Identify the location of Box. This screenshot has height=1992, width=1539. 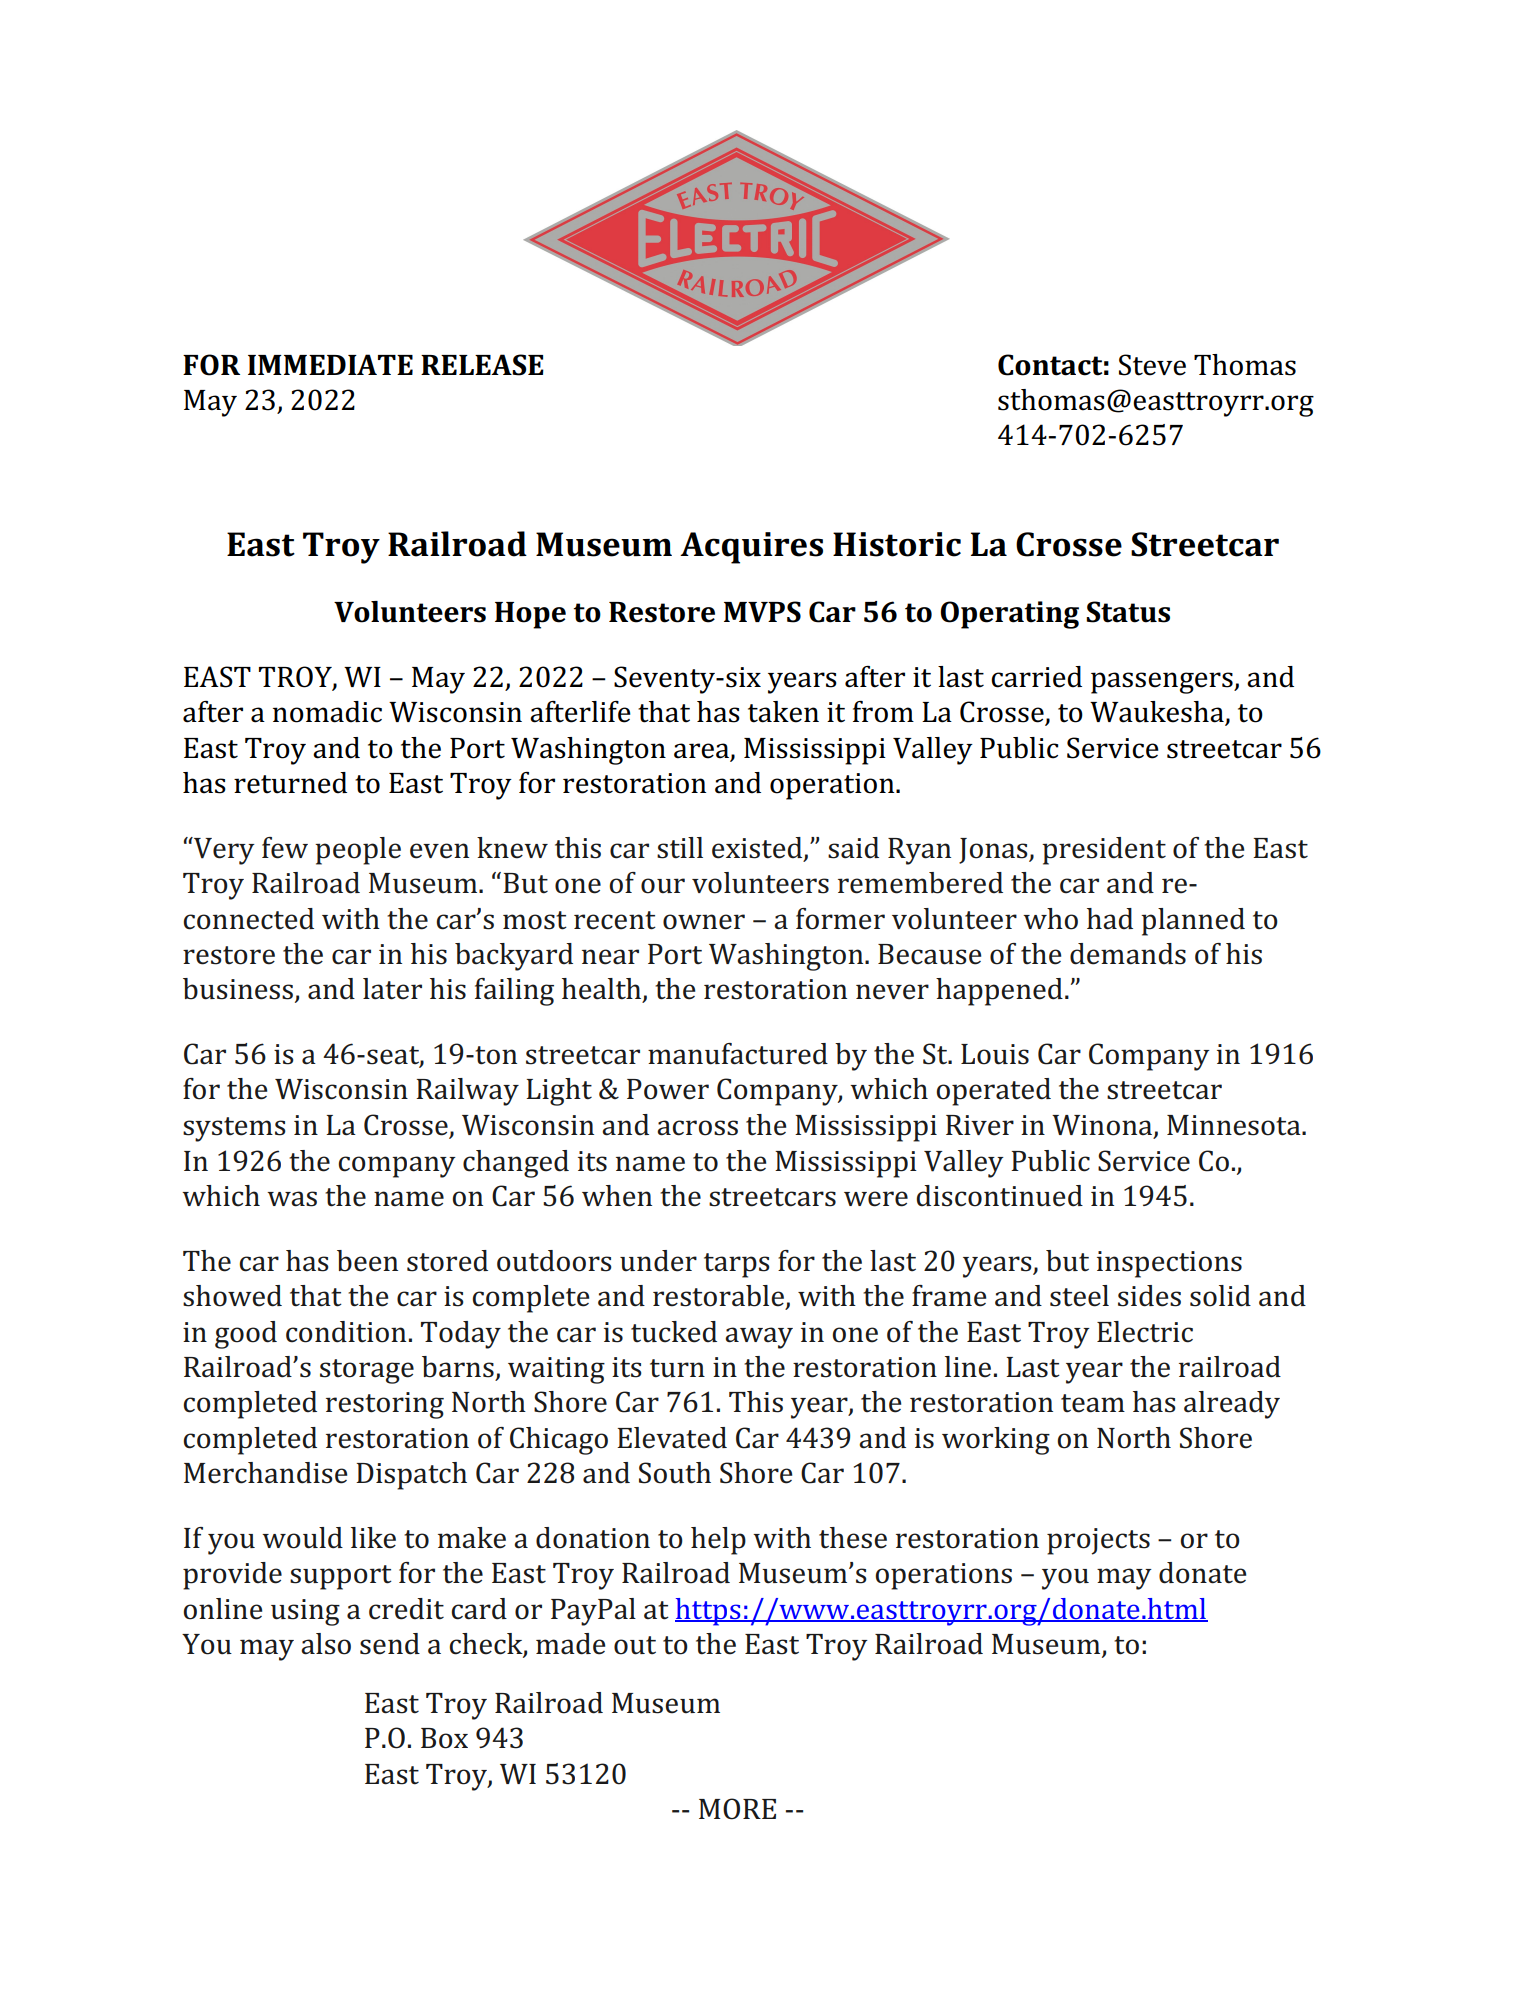
(444, 1738).
